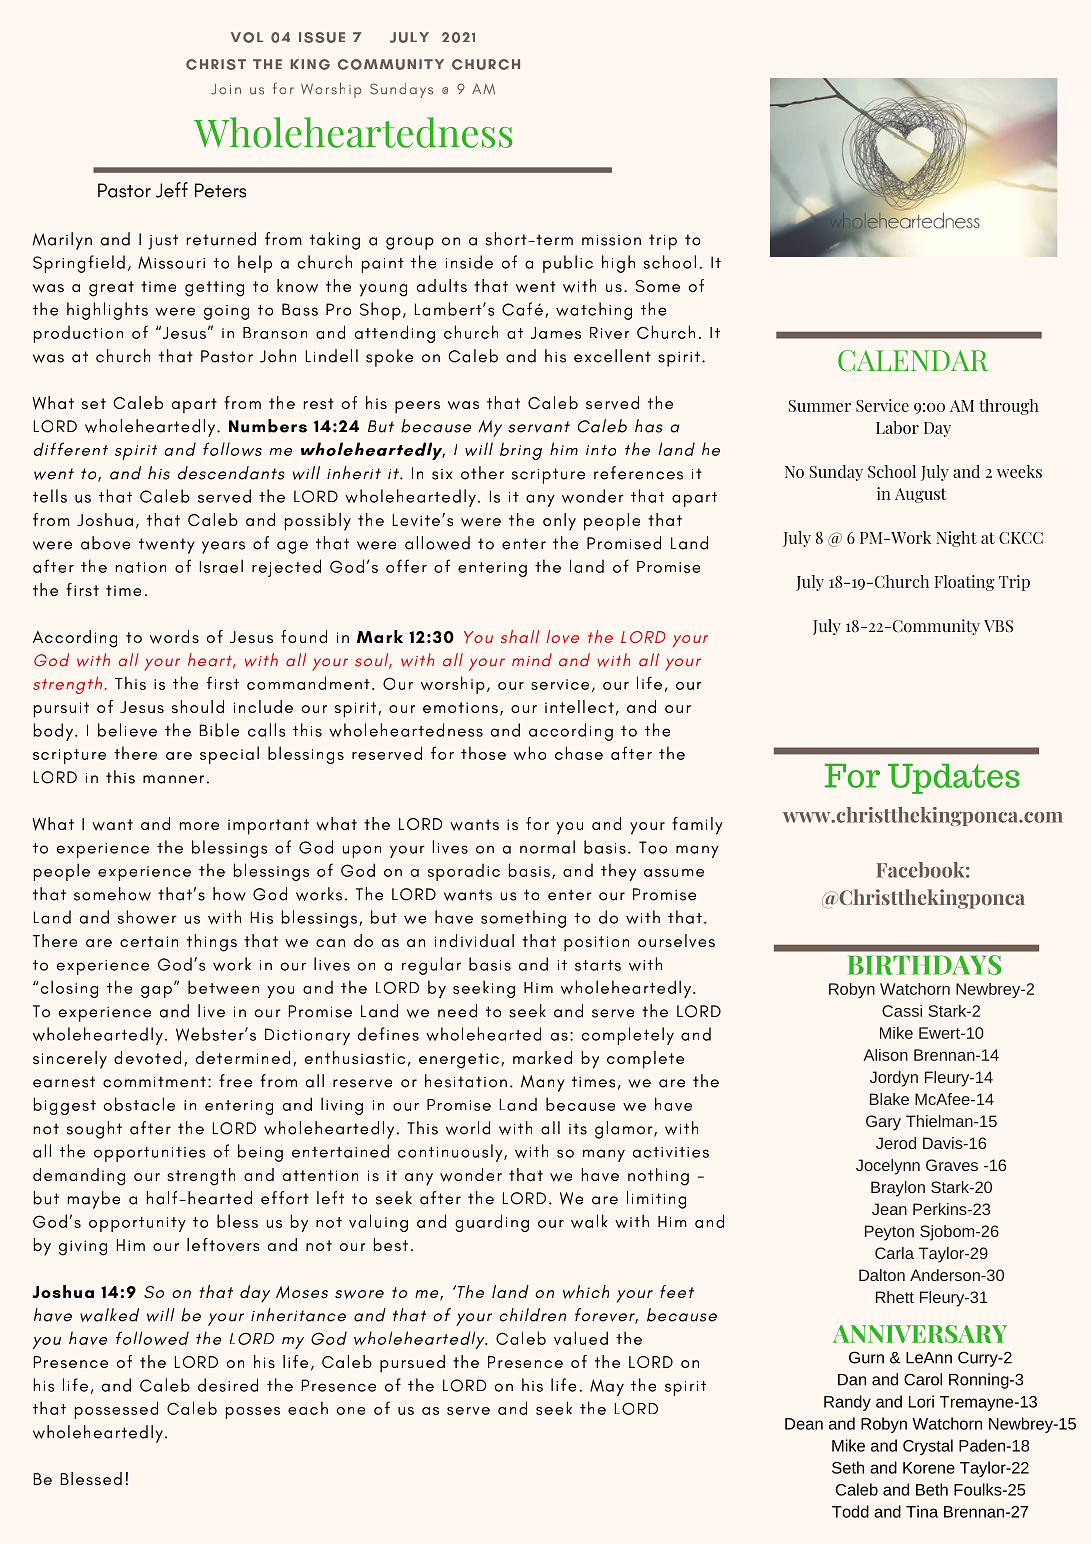 The width and height of the screenshot is (1091, 1544). I want to click on Labor, so click(897, 427).
